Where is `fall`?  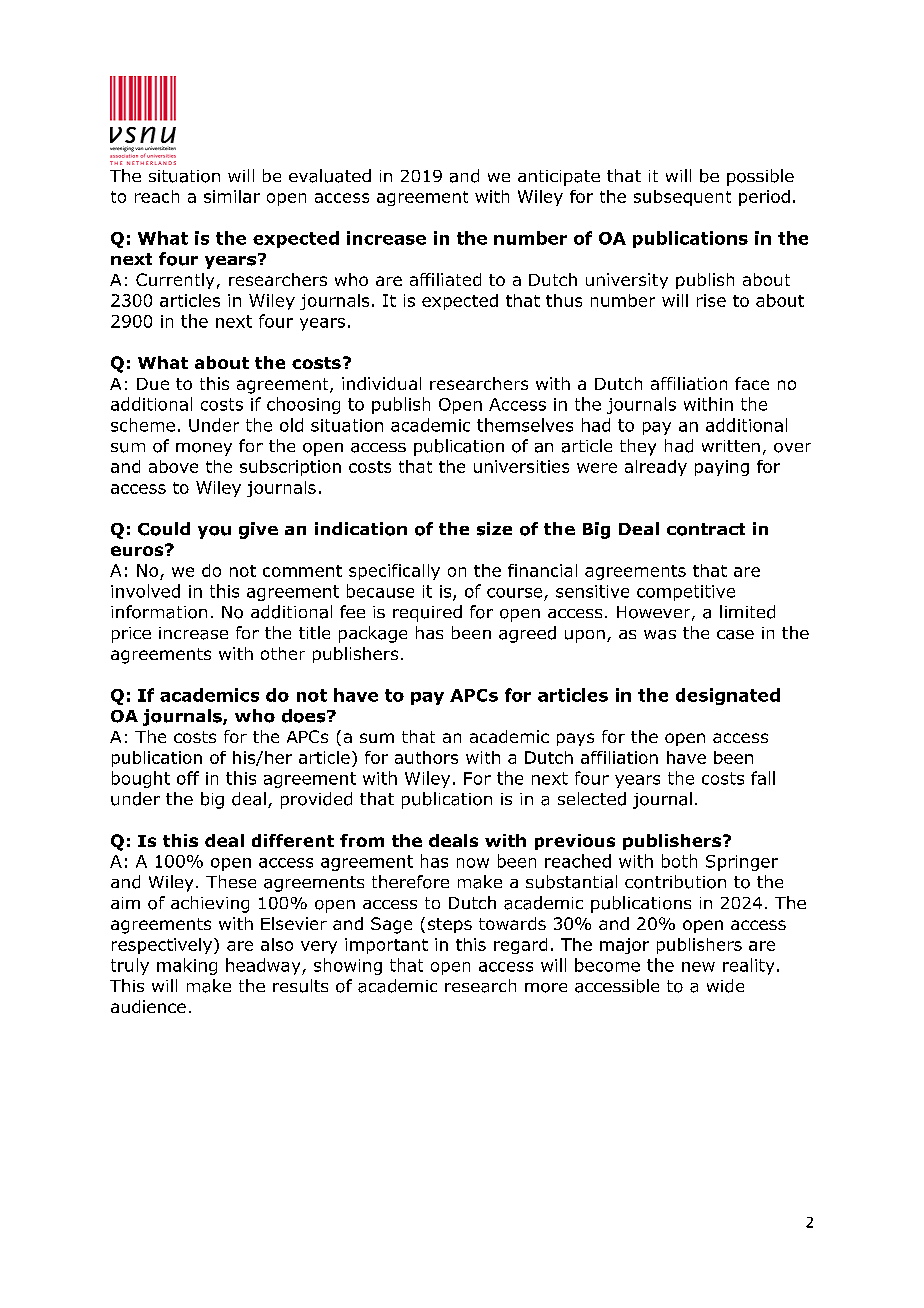 fall is located at coordinates (763, 778).
